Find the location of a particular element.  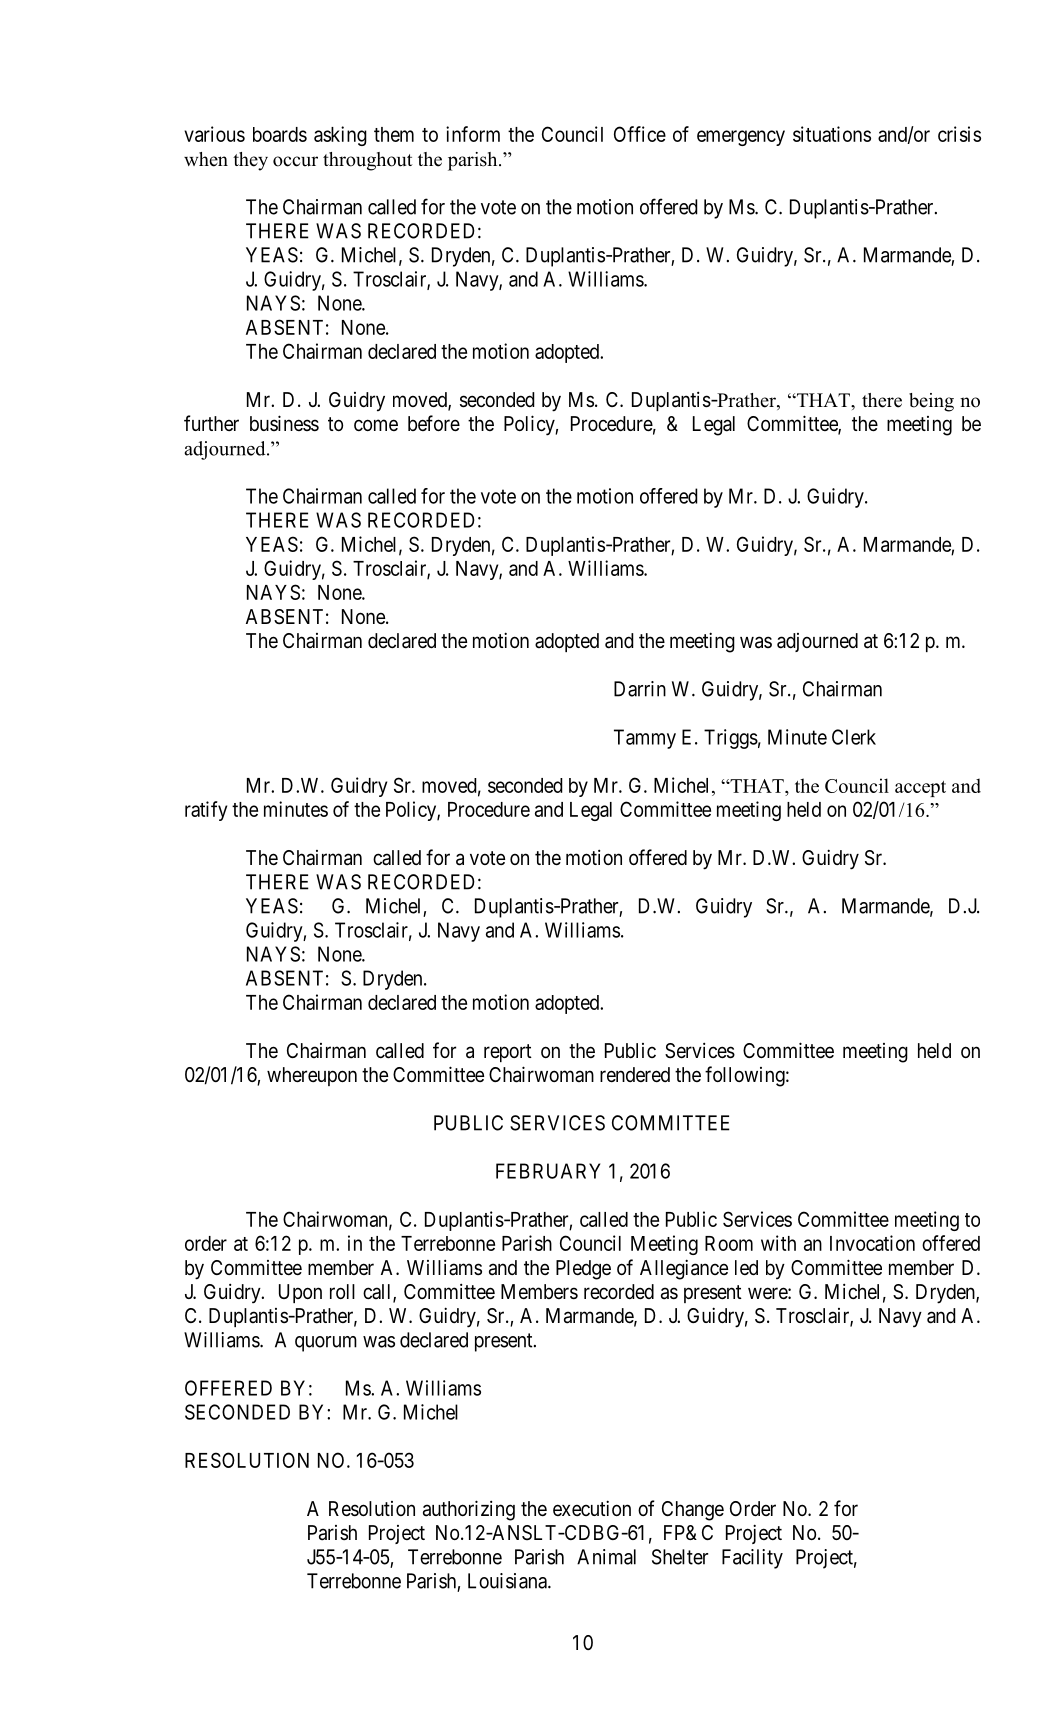

Facility is located at coordinates (752, 1559).
